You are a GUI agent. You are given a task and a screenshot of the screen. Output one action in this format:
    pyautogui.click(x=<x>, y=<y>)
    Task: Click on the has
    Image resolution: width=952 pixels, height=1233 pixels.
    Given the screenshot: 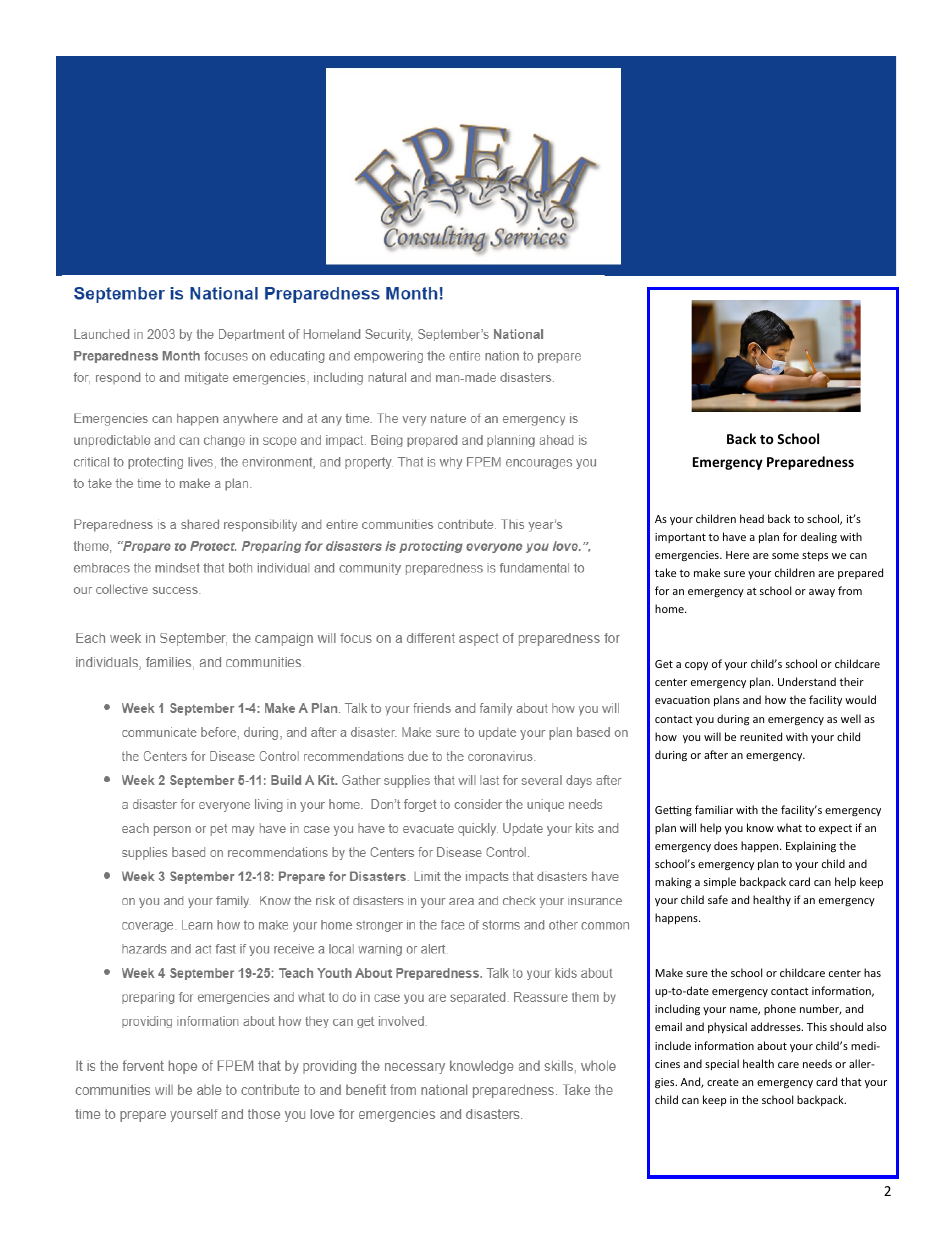 What is the action you would take?
    pyautogui.click(x=872, y=972)
